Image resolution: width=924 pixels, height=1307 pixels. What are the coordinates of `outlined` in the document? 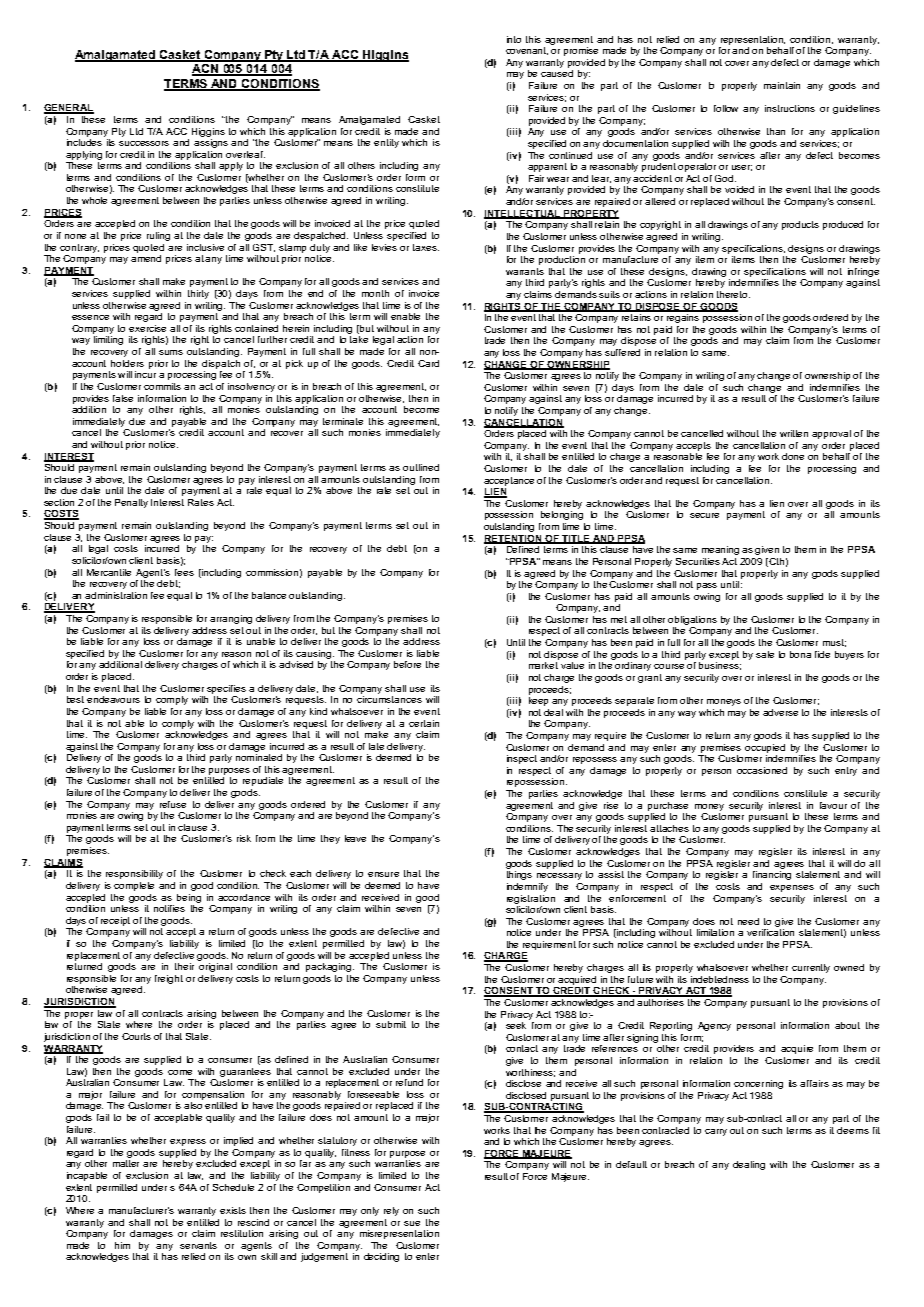 It's located at (421, 467).
